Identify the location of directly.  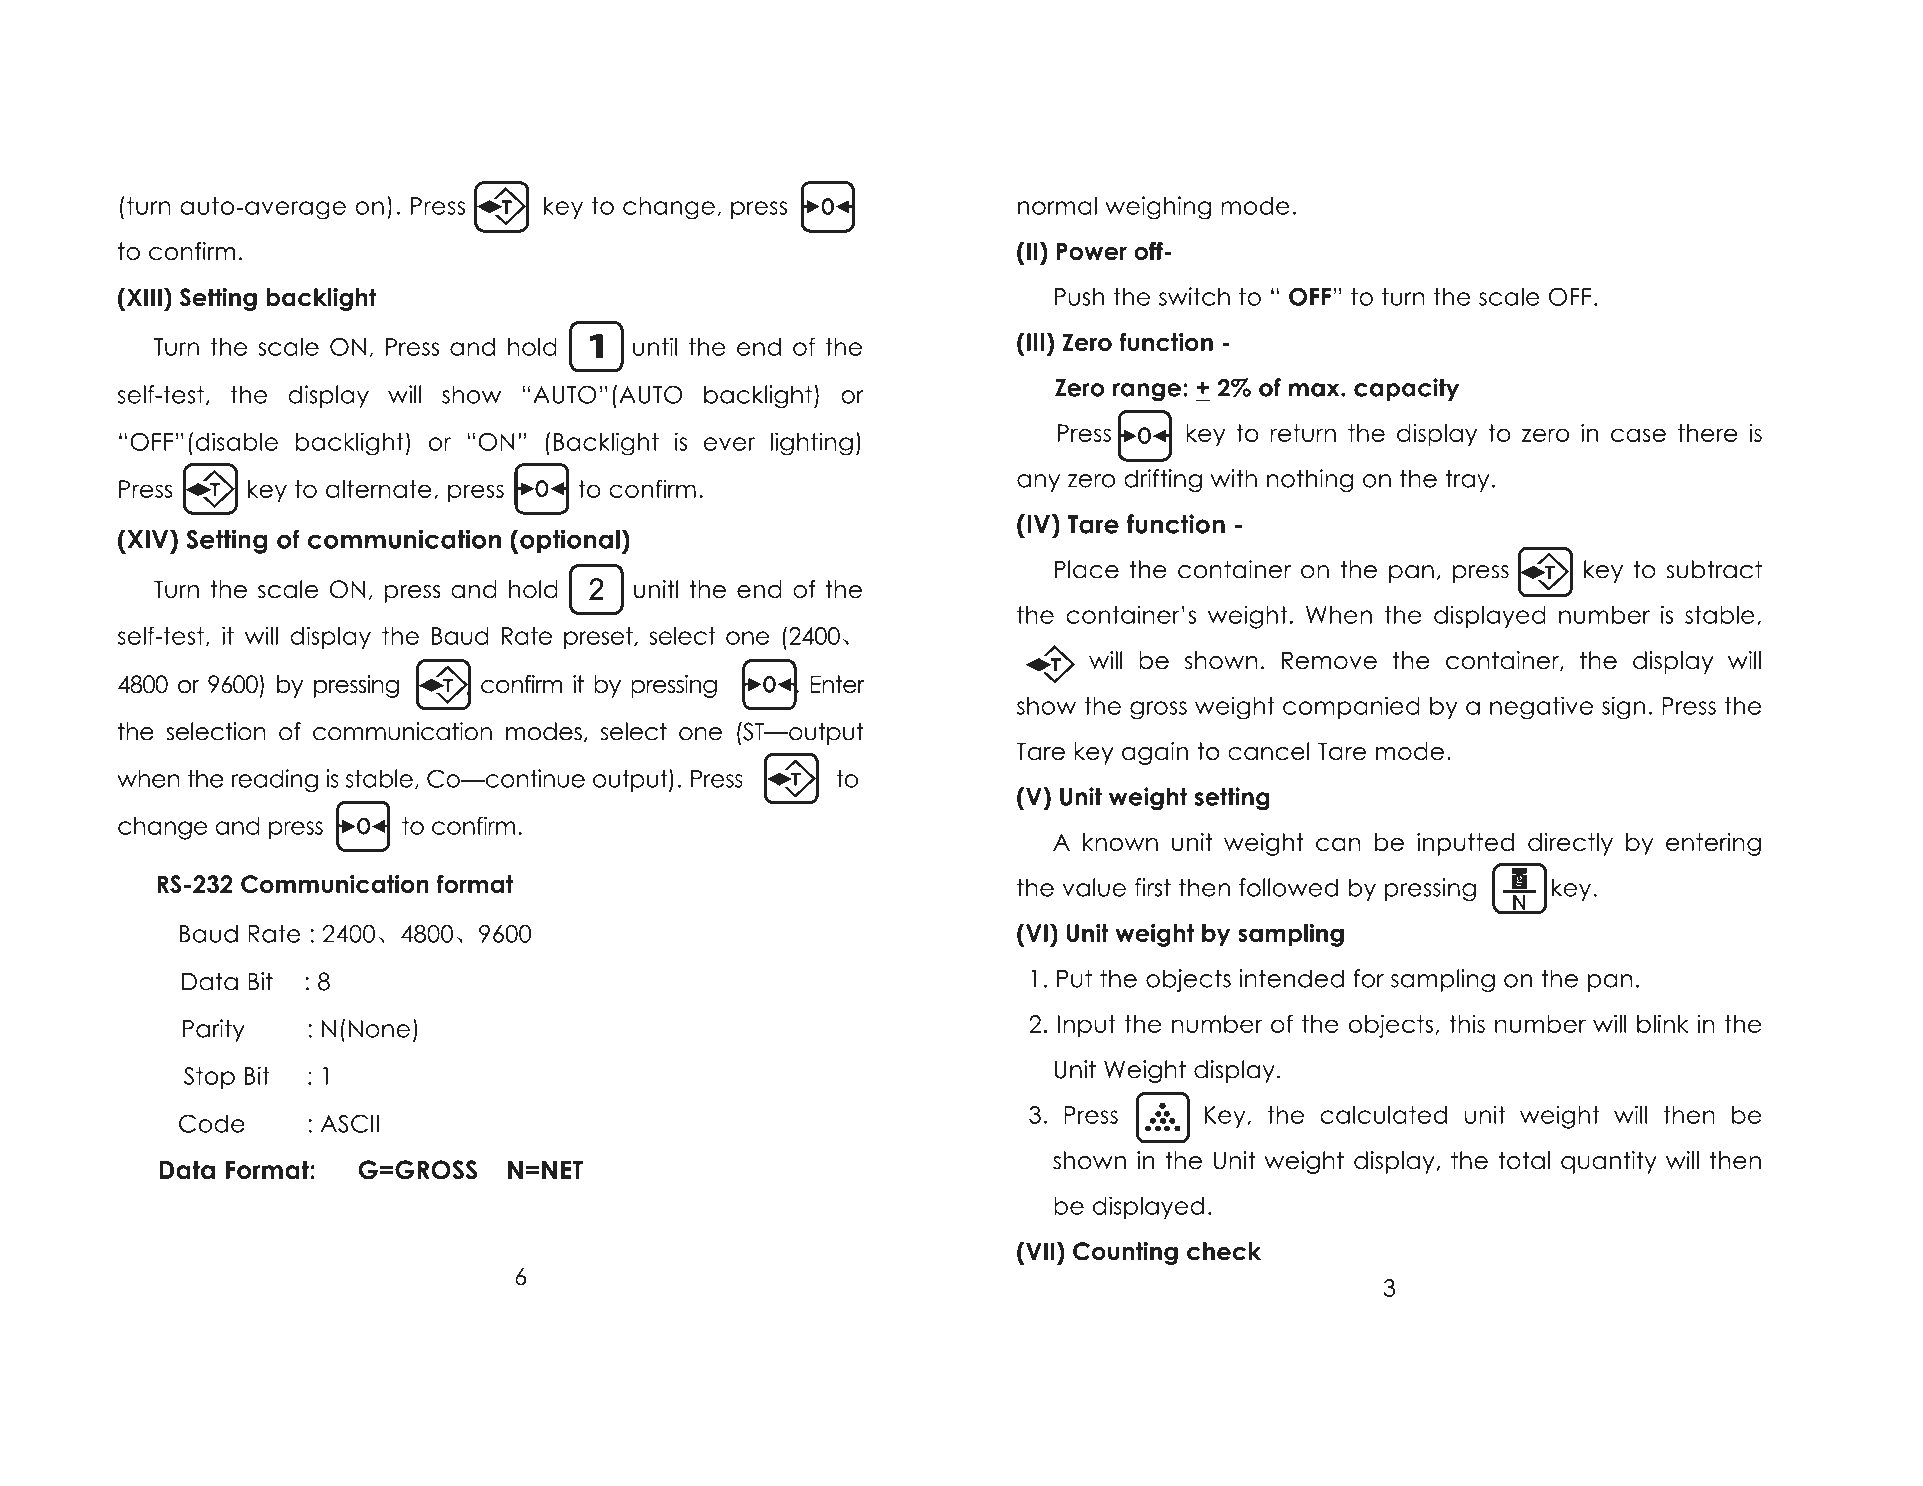
(1570, 844).
